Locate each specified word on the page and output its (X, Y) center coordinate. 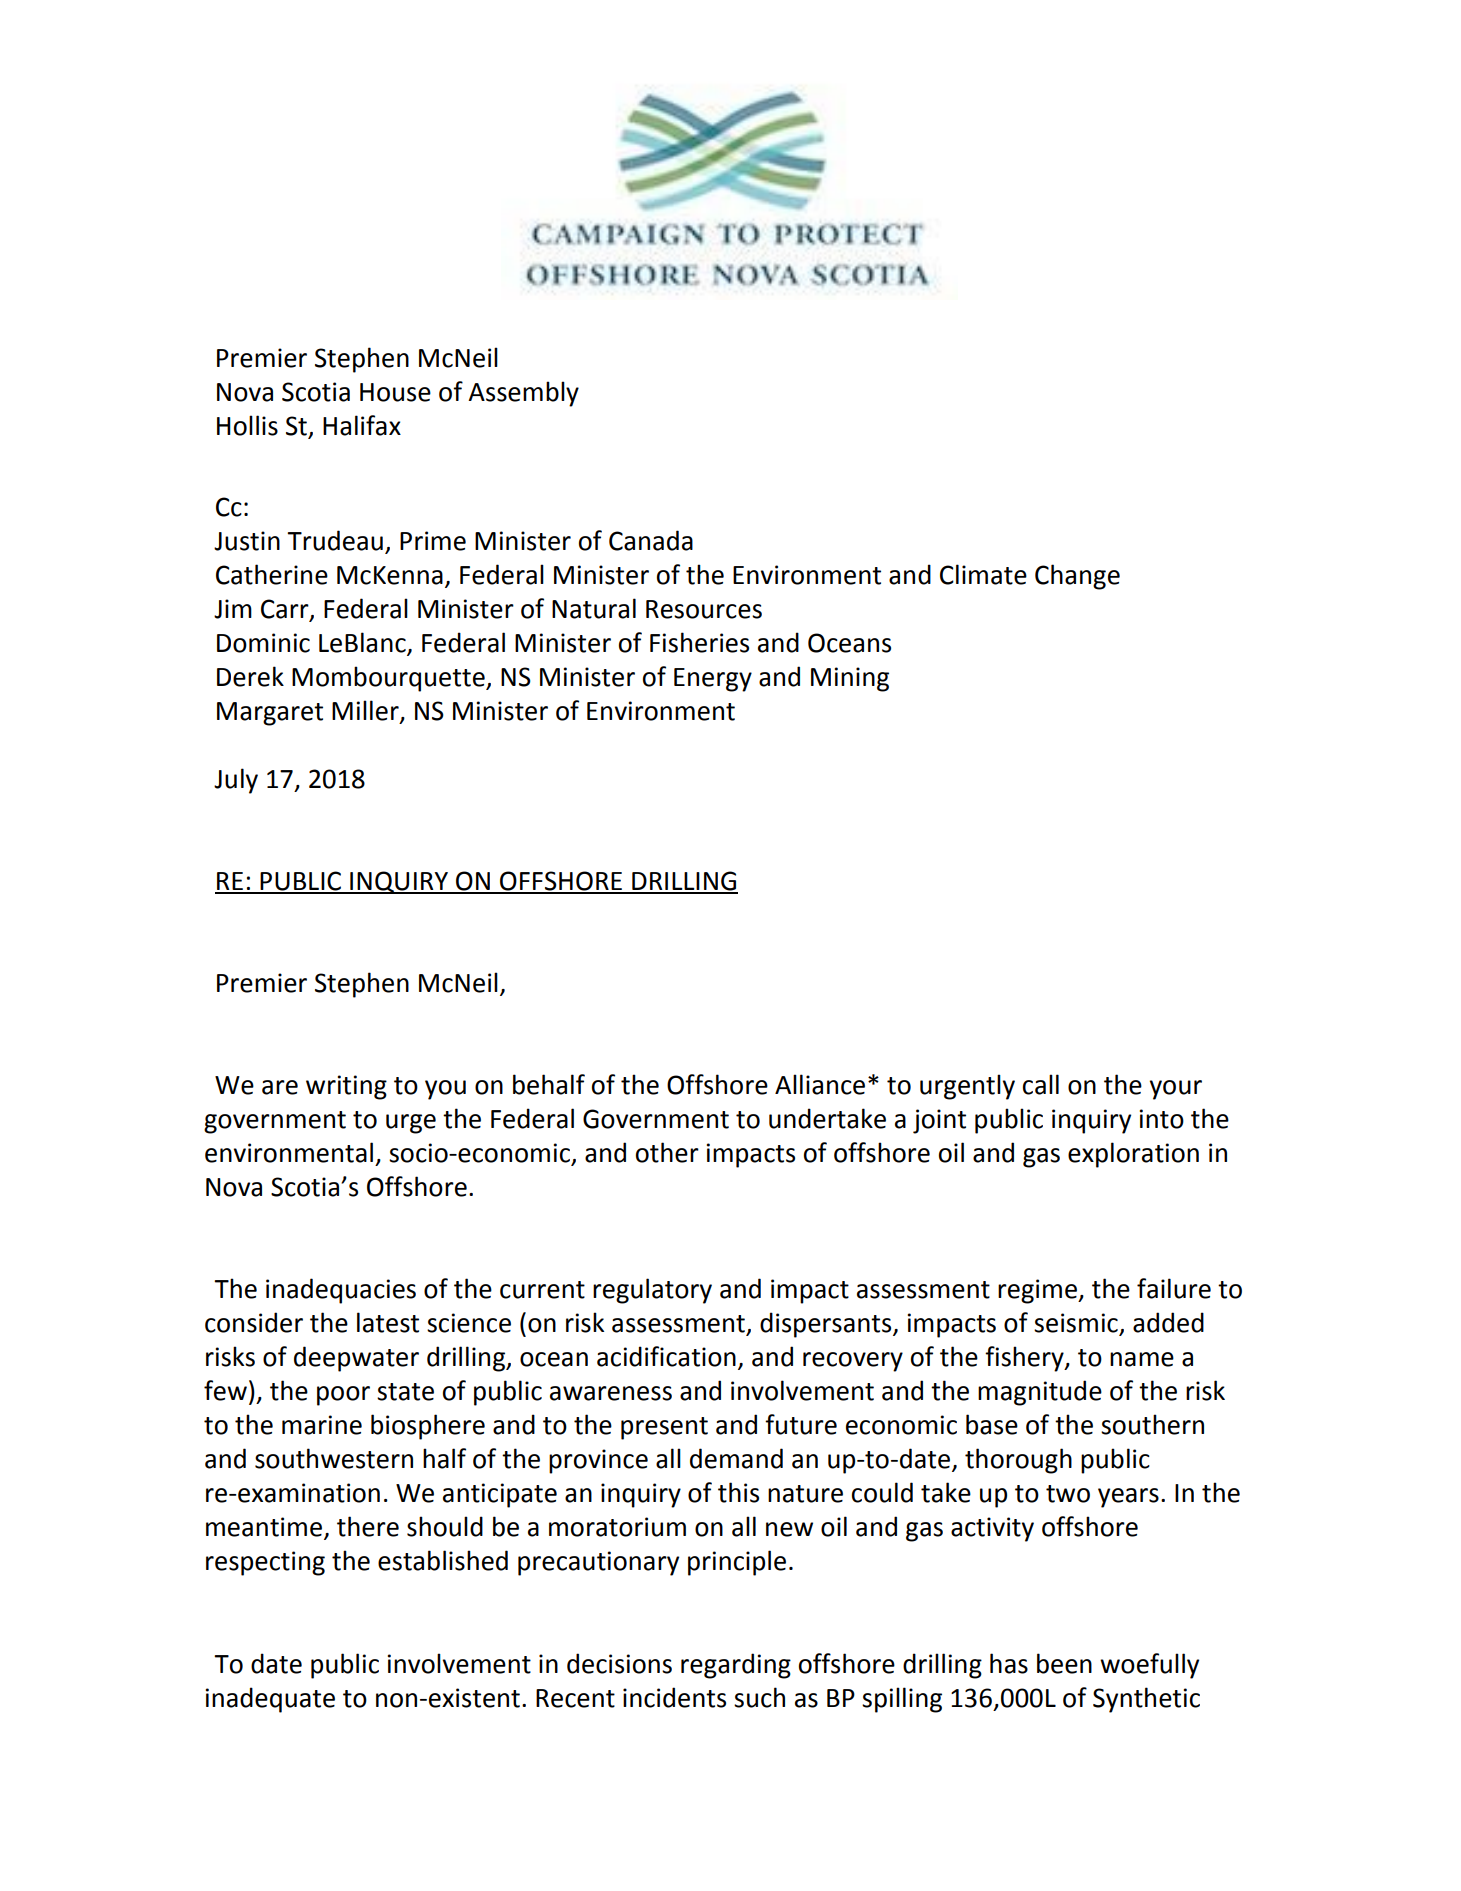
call (1041, 1084)
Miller (366, 711)
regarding (736, 1666)
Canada (651, 540)
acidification (666, 1356)
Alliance (820, 1084)
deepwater (356, 1359)
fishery (1025, 1359)
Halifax (362, 425)
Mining (850, 679)
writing (346, 1087)
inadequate (270, 1700)
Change (1077, 577)
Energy (713, 680)
